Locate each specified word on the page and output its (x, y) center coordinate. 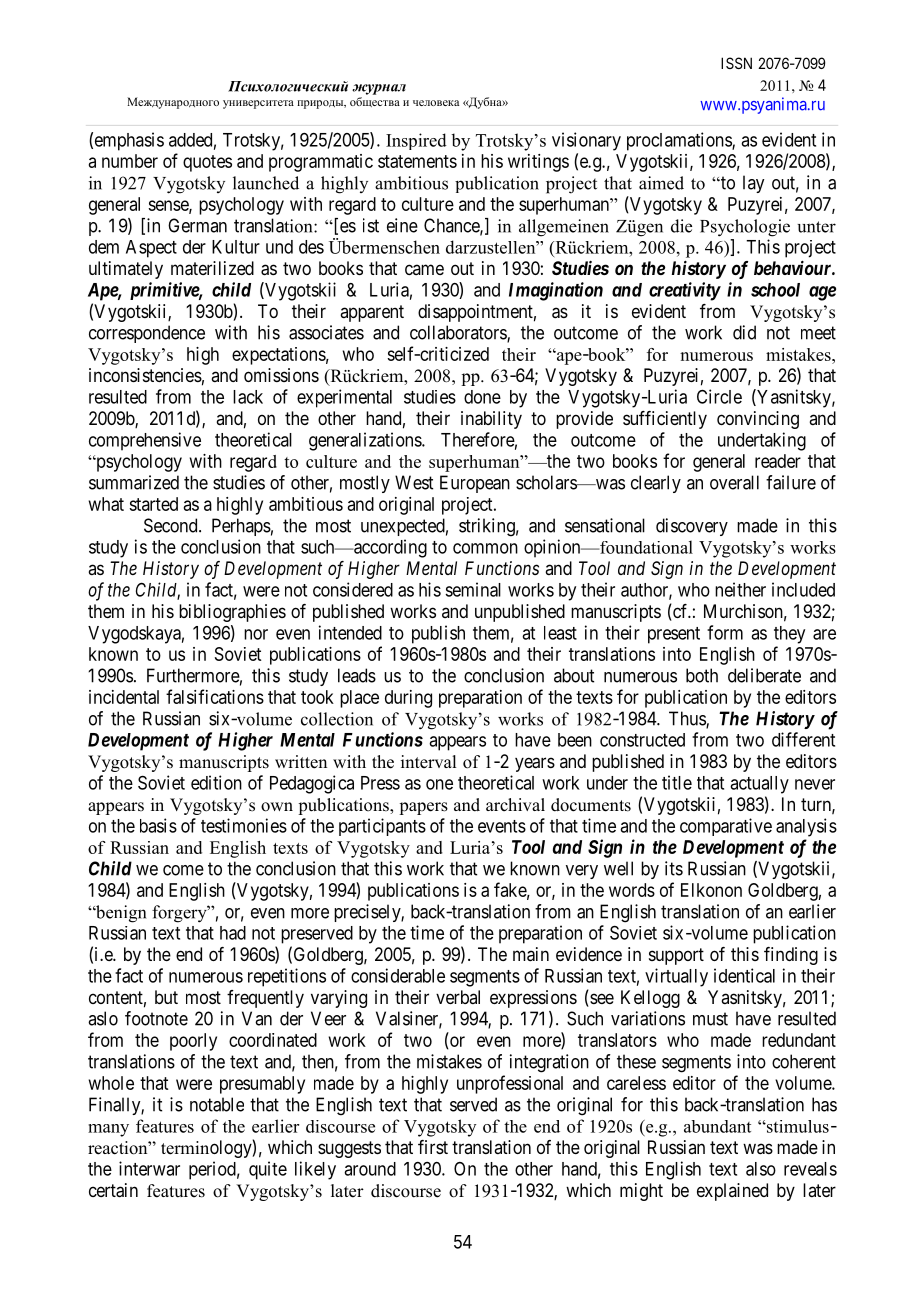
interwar (149, 1168)
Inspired (416, 141)
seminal (473, 589)
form (725, 632)
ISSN (736, 63)
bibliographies (232, 613)
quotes (207, 163)
